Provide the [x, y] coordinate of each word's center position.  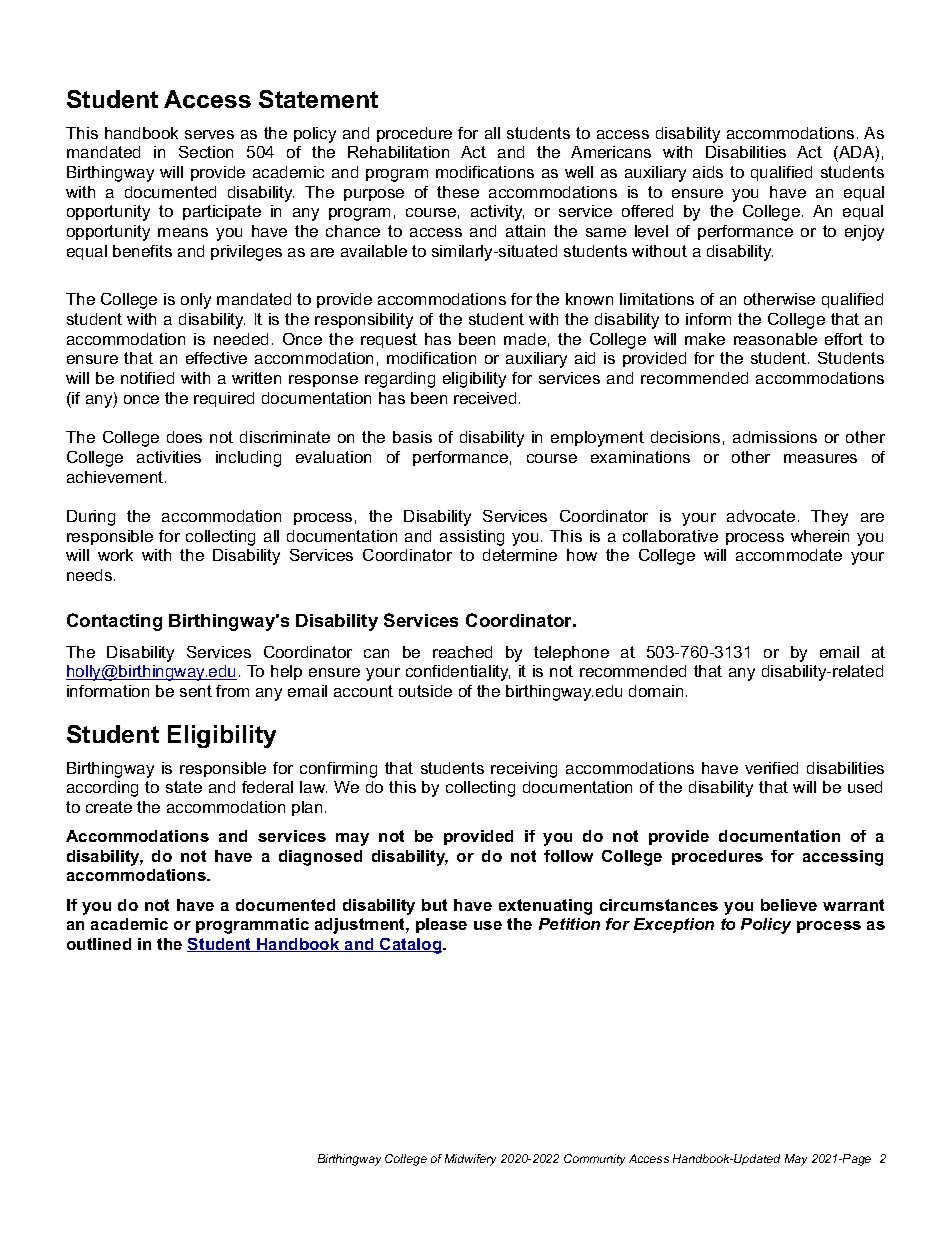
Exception [674, 925]
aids [708, 172]
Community [594, 1160]
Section [206, 152]
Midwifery [470, 1160]
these [458, 192]
